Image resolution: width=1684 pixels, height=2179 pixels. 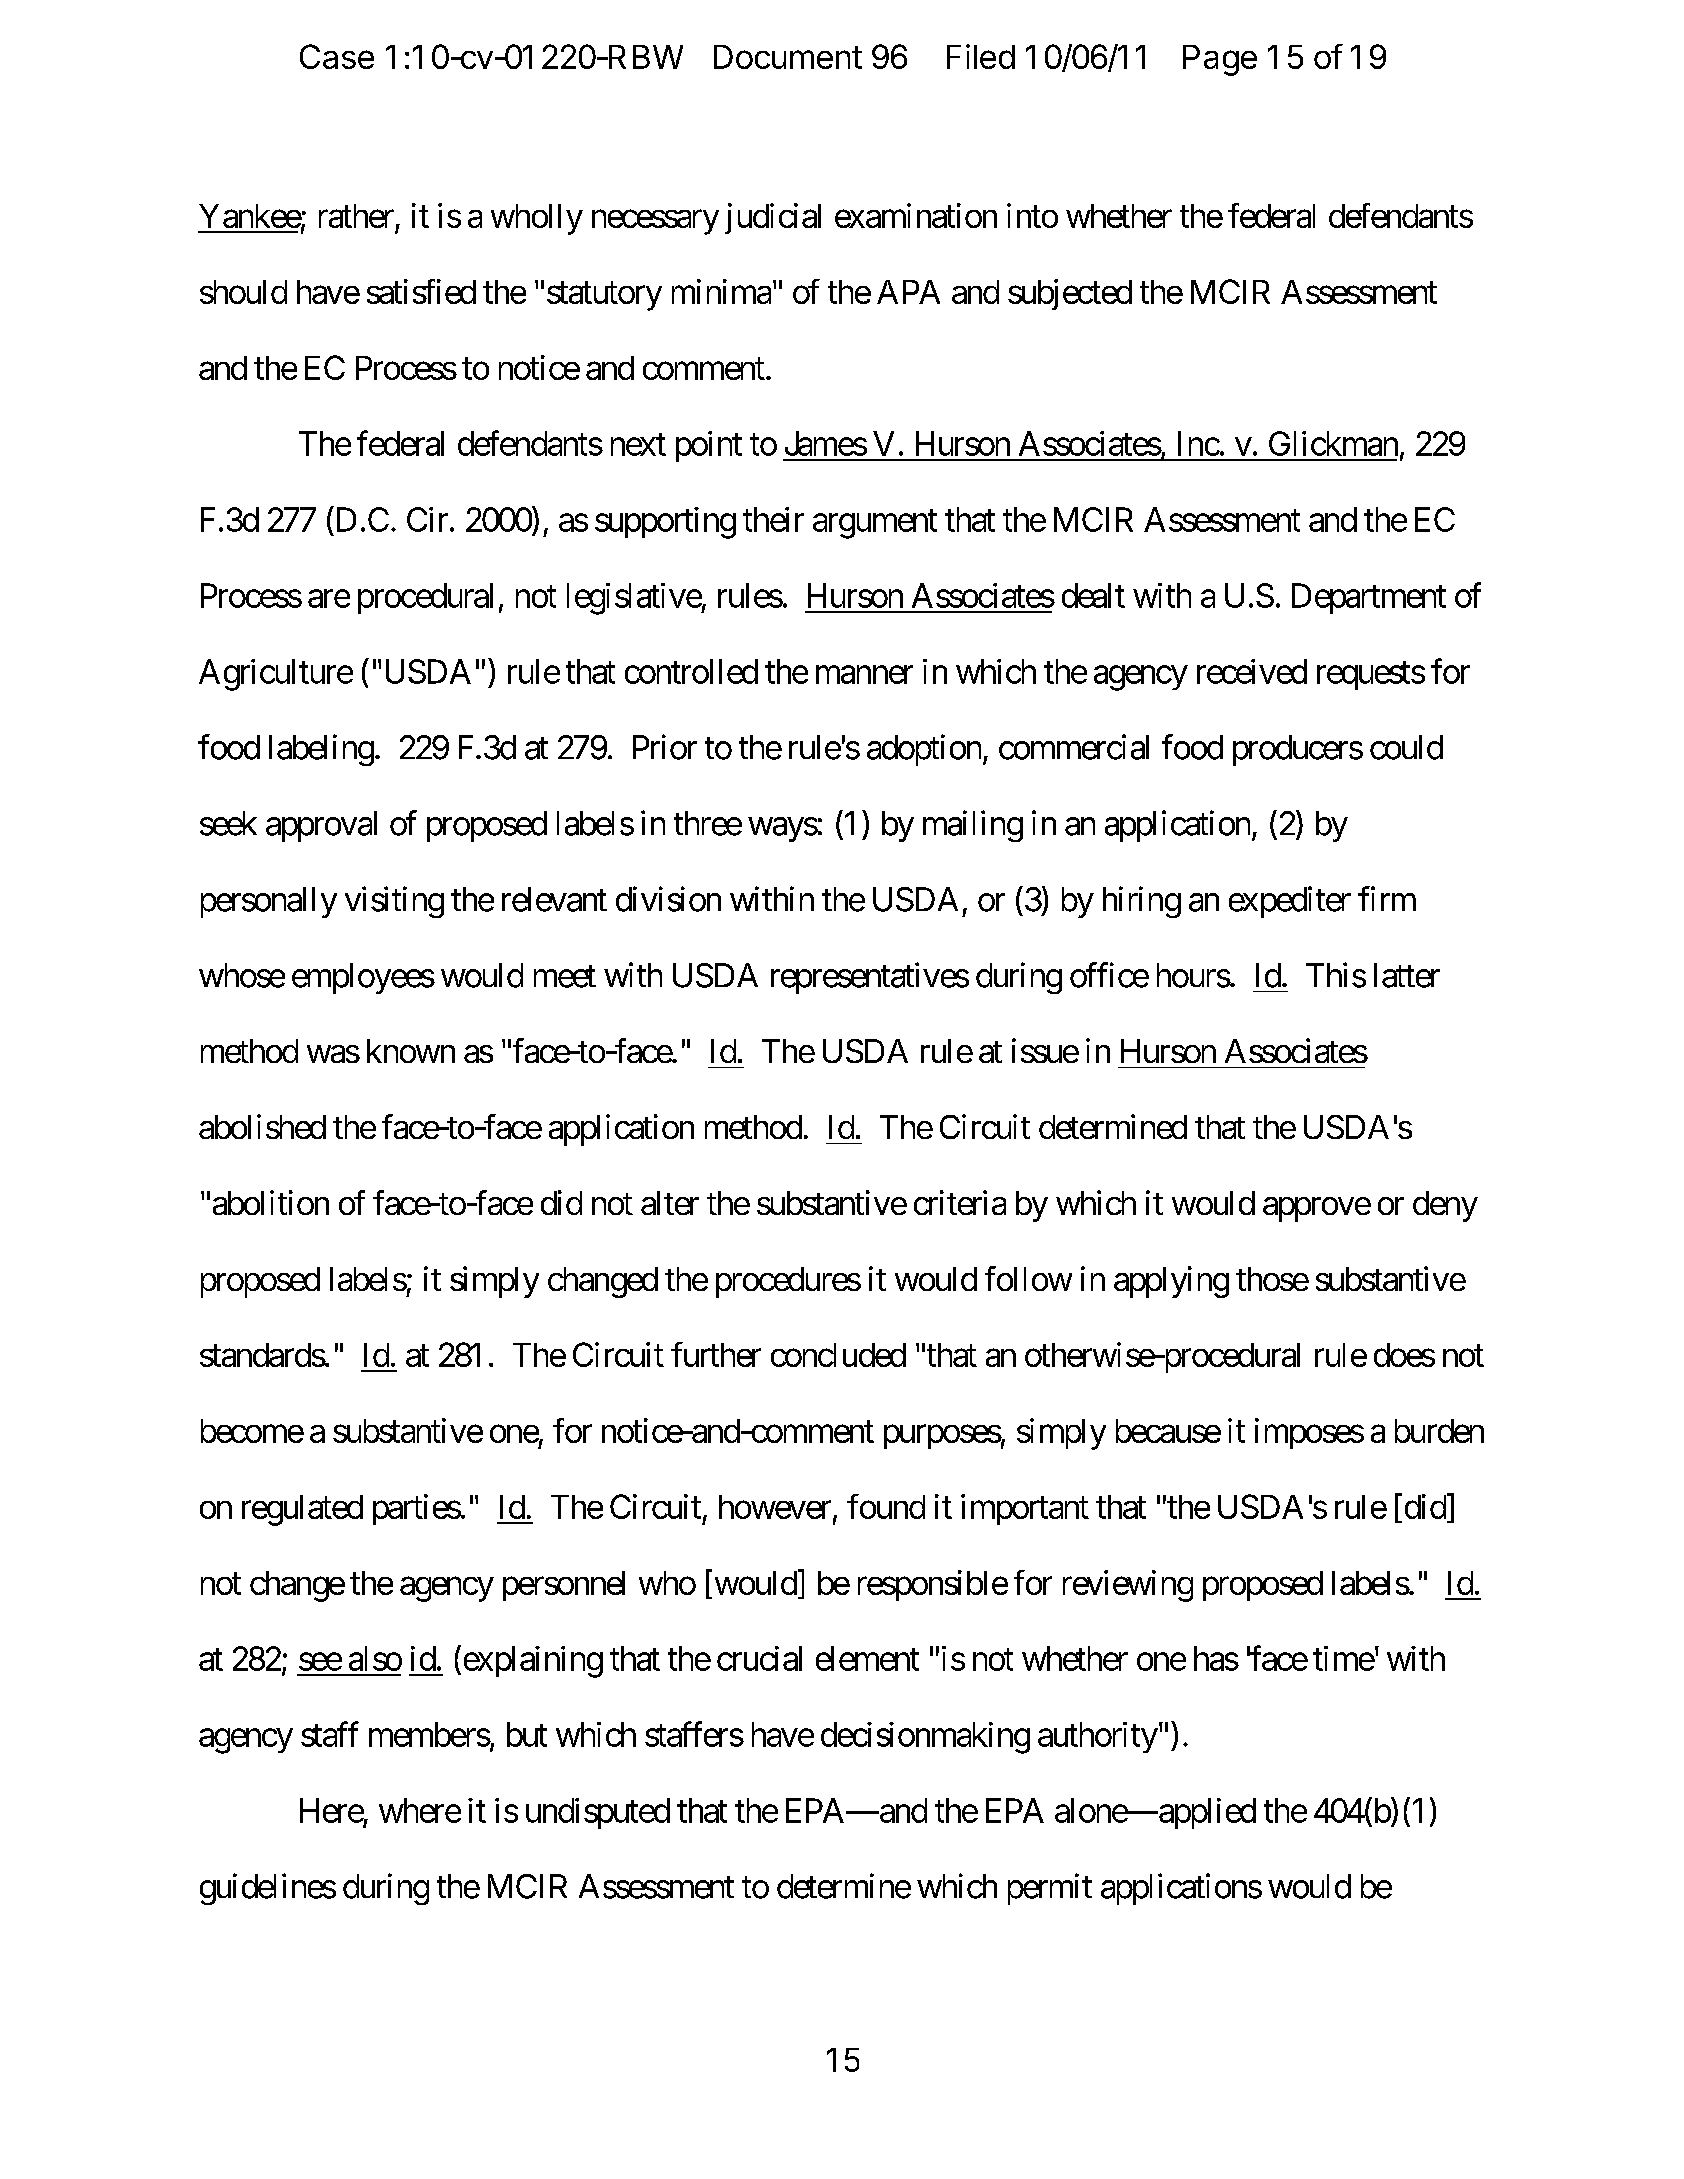 I want to click on but, so click(x=527, y=1734).
